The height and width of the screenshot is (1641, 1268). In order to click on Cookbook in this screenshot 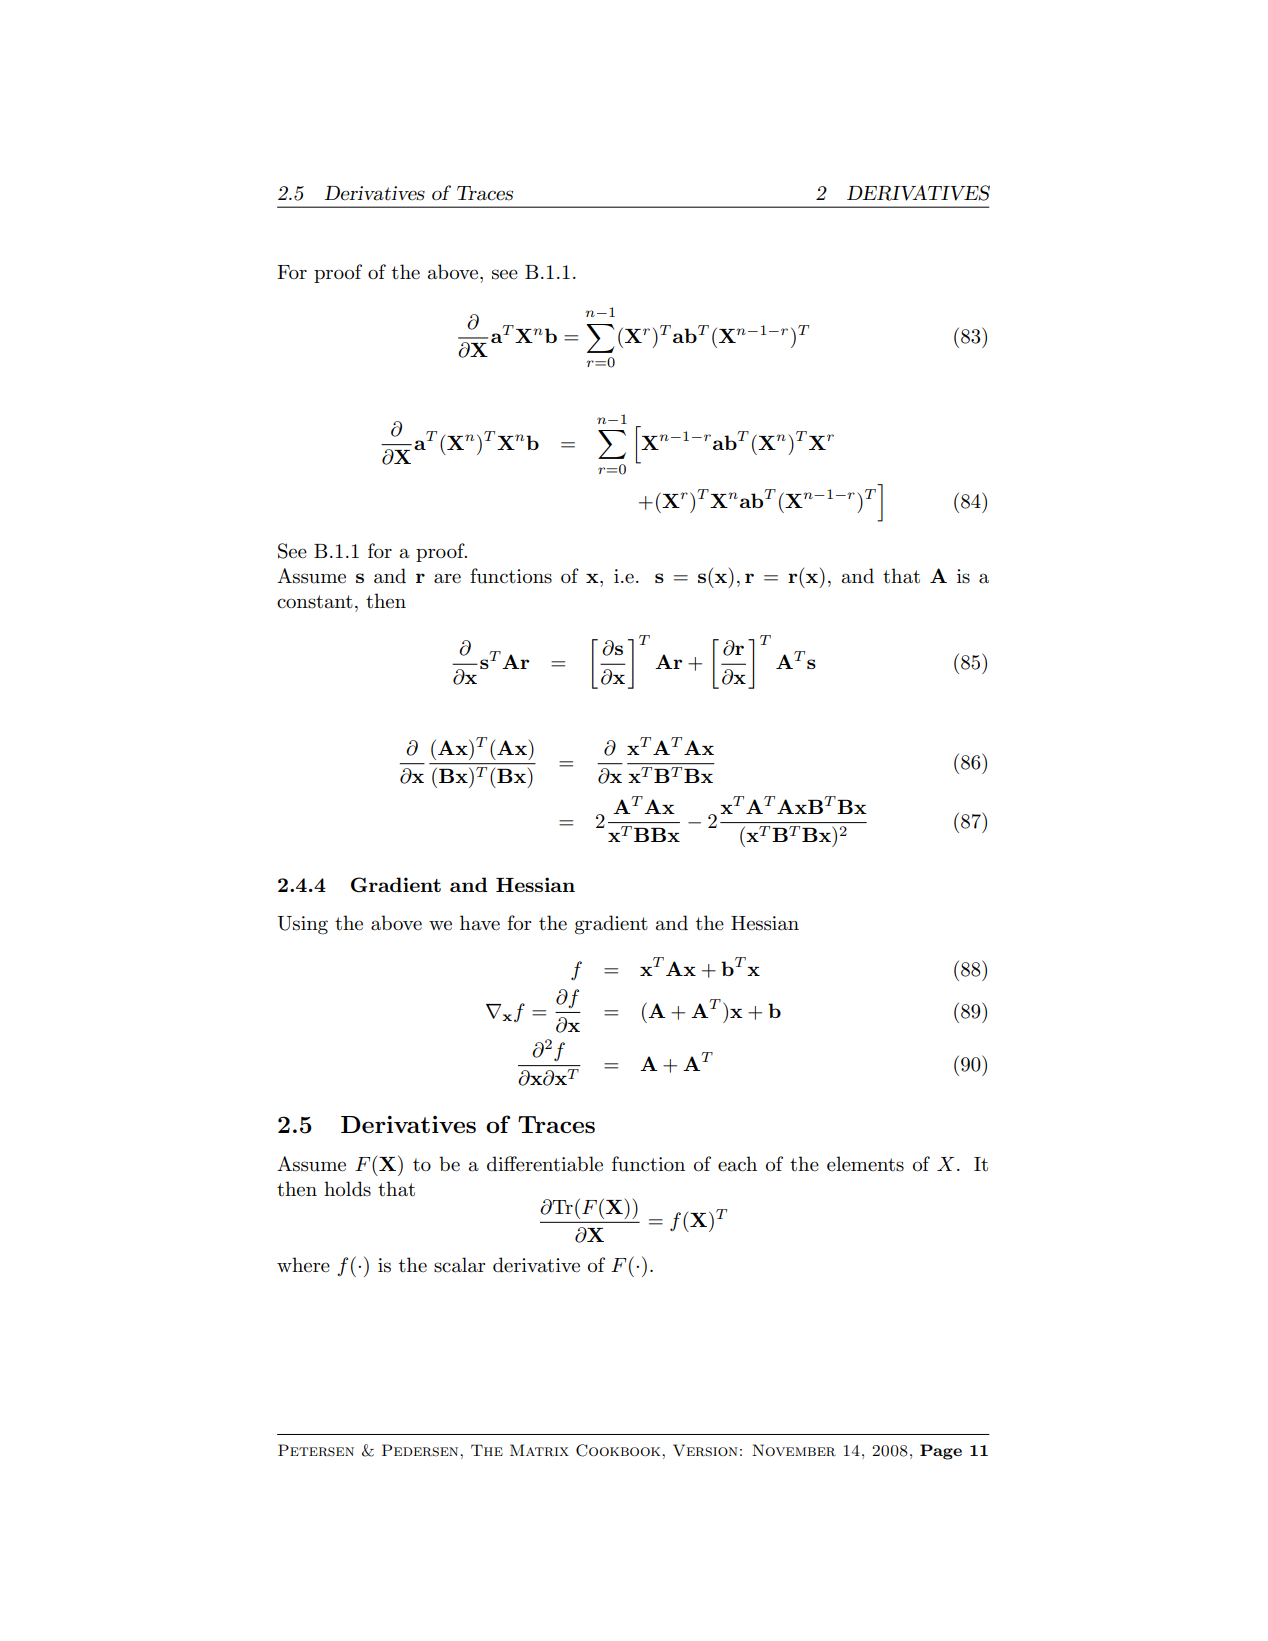, I will do `click(619, 1450)`.
